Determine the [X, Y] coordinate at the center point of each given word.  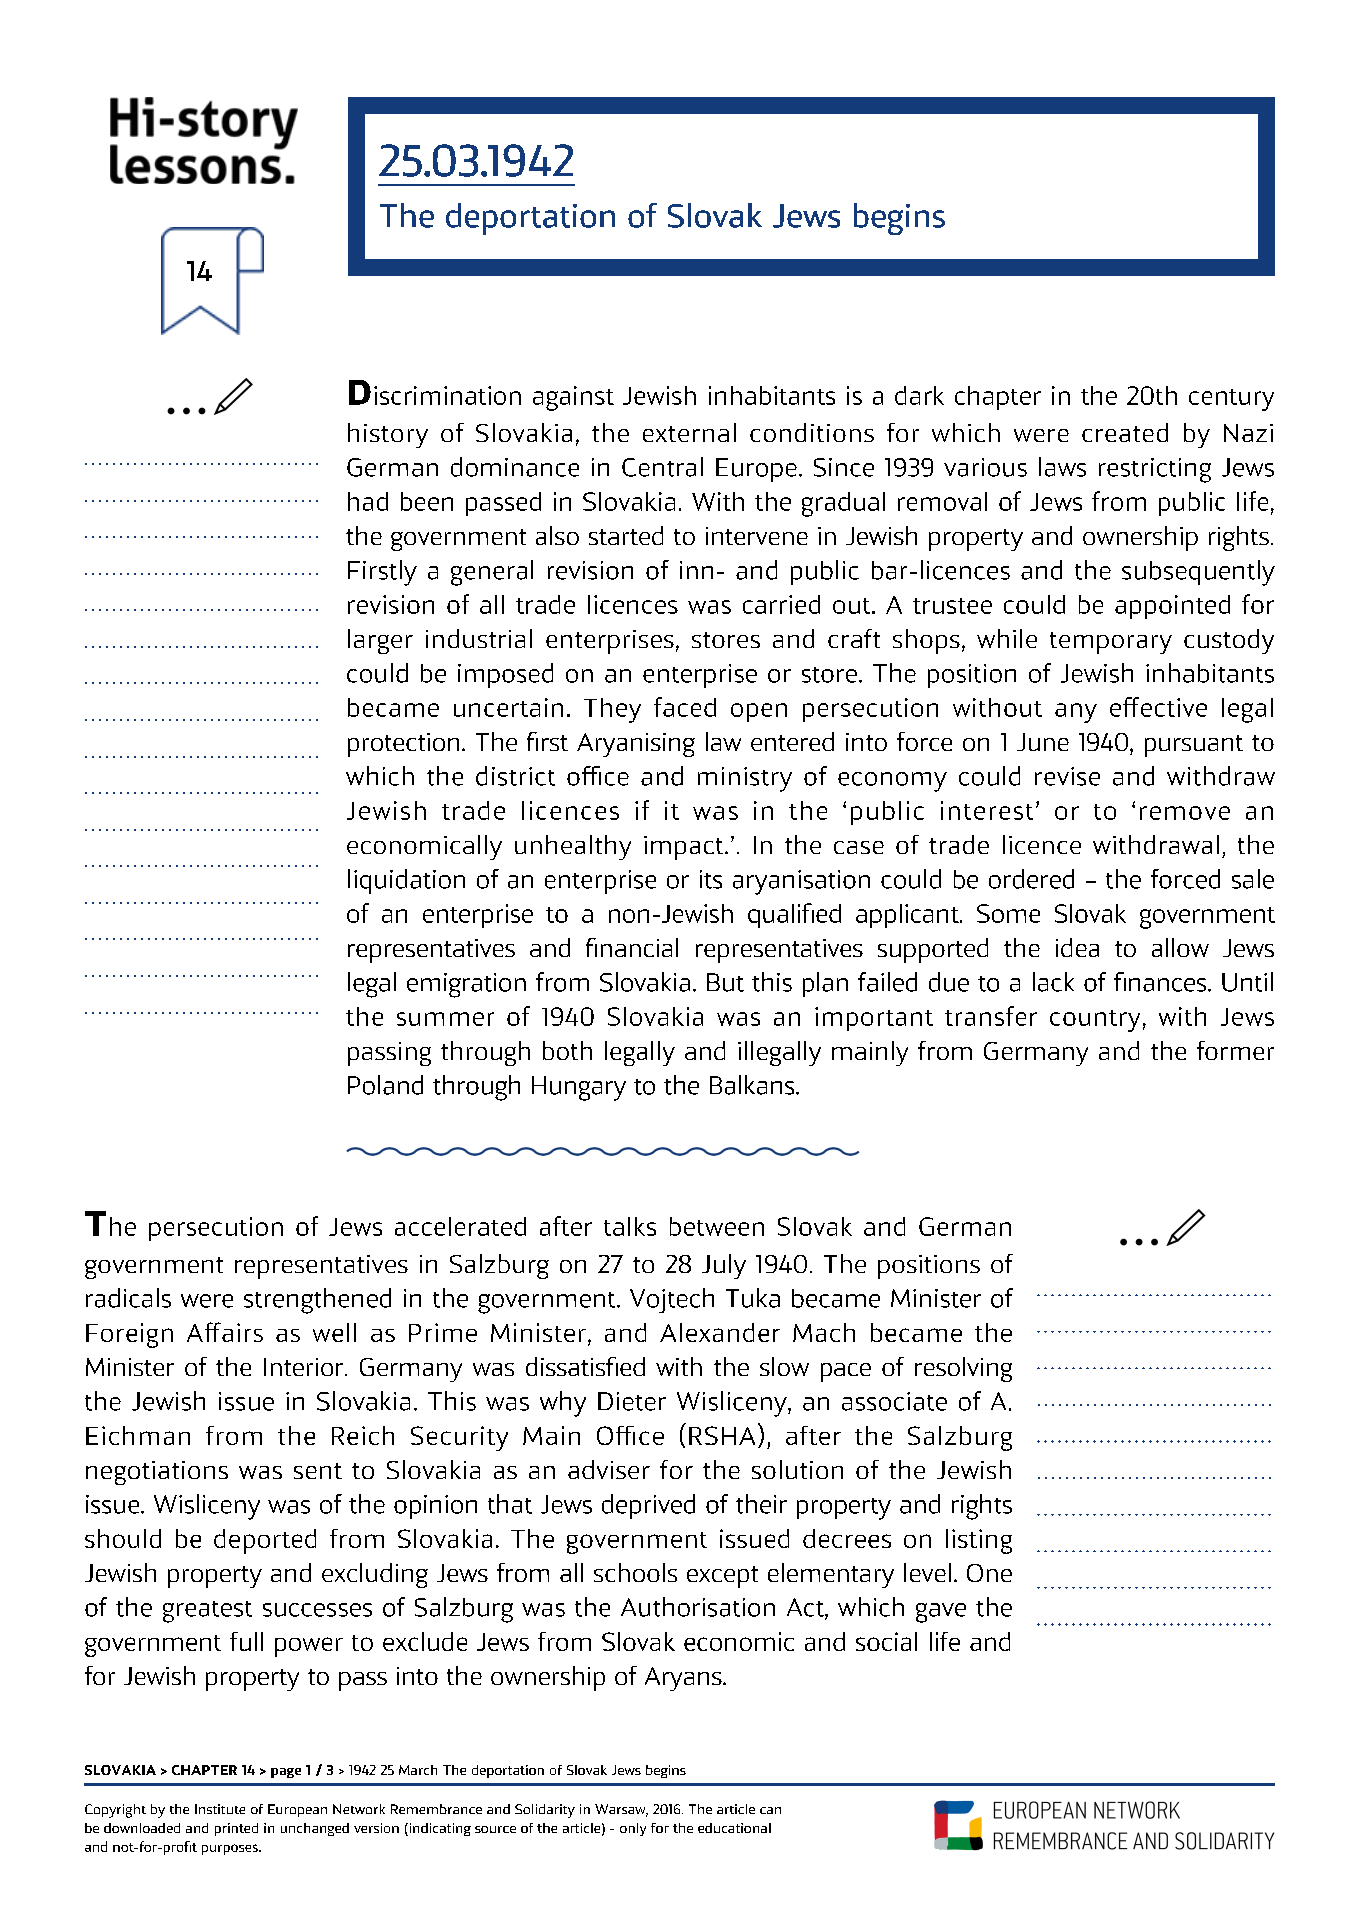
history [388, 435]
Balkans [753, 1085]
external [689, 432]
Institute [220, 1809]
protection [403, 745]
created [1125, 432]
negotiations [157, 1473]
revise [1067, 776]
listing [979, 1541]
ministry [745, 779]
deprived [648, 1506]
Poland [385, 1085]
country [1095, 1021]
